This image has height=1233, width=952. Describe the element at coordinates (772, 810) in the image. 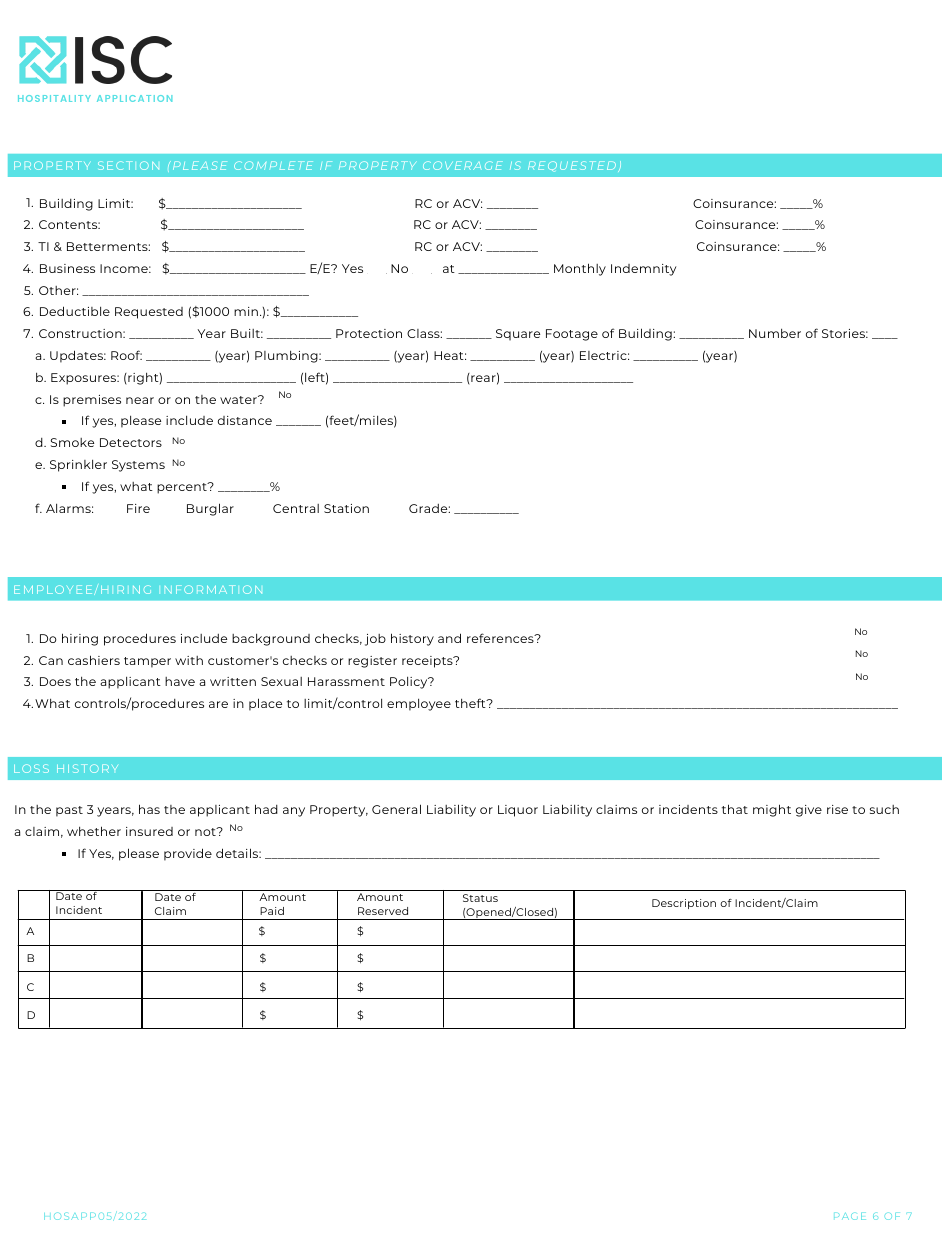

I see `might` at that location.
